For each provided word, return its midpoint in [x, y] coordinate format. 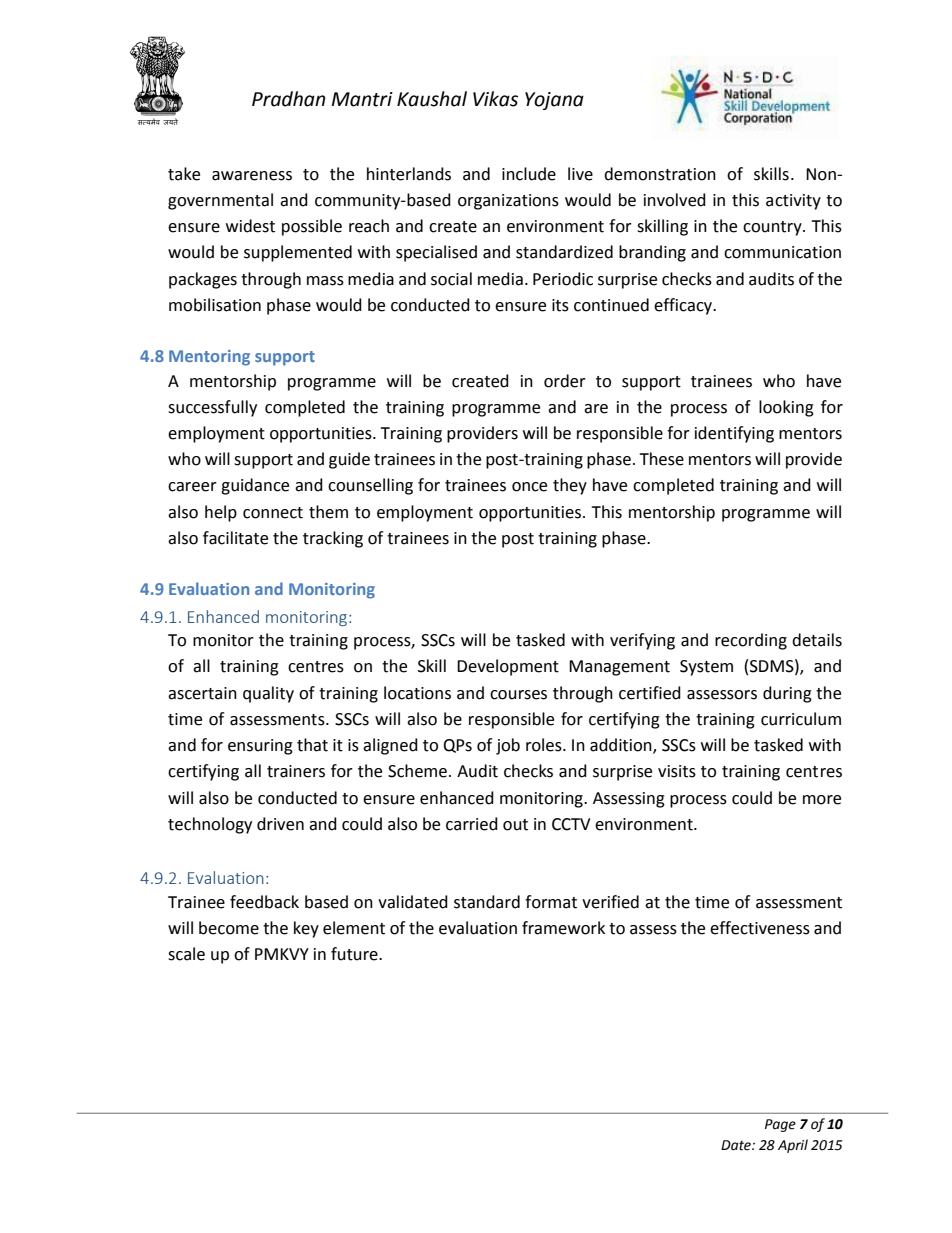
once [529, 487]
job [508, 746]
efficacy [684, 306]
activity [793, 202]
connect [273, 513]
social [451, 279]
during [787, 694]
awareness [252, 176]
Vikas [495, 99]
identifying [734, 434]
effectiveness [760, 928]
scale [186, 954]
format [551, 902]
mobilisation [215, 305]
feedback [264, 902]
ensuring [260, 747]
